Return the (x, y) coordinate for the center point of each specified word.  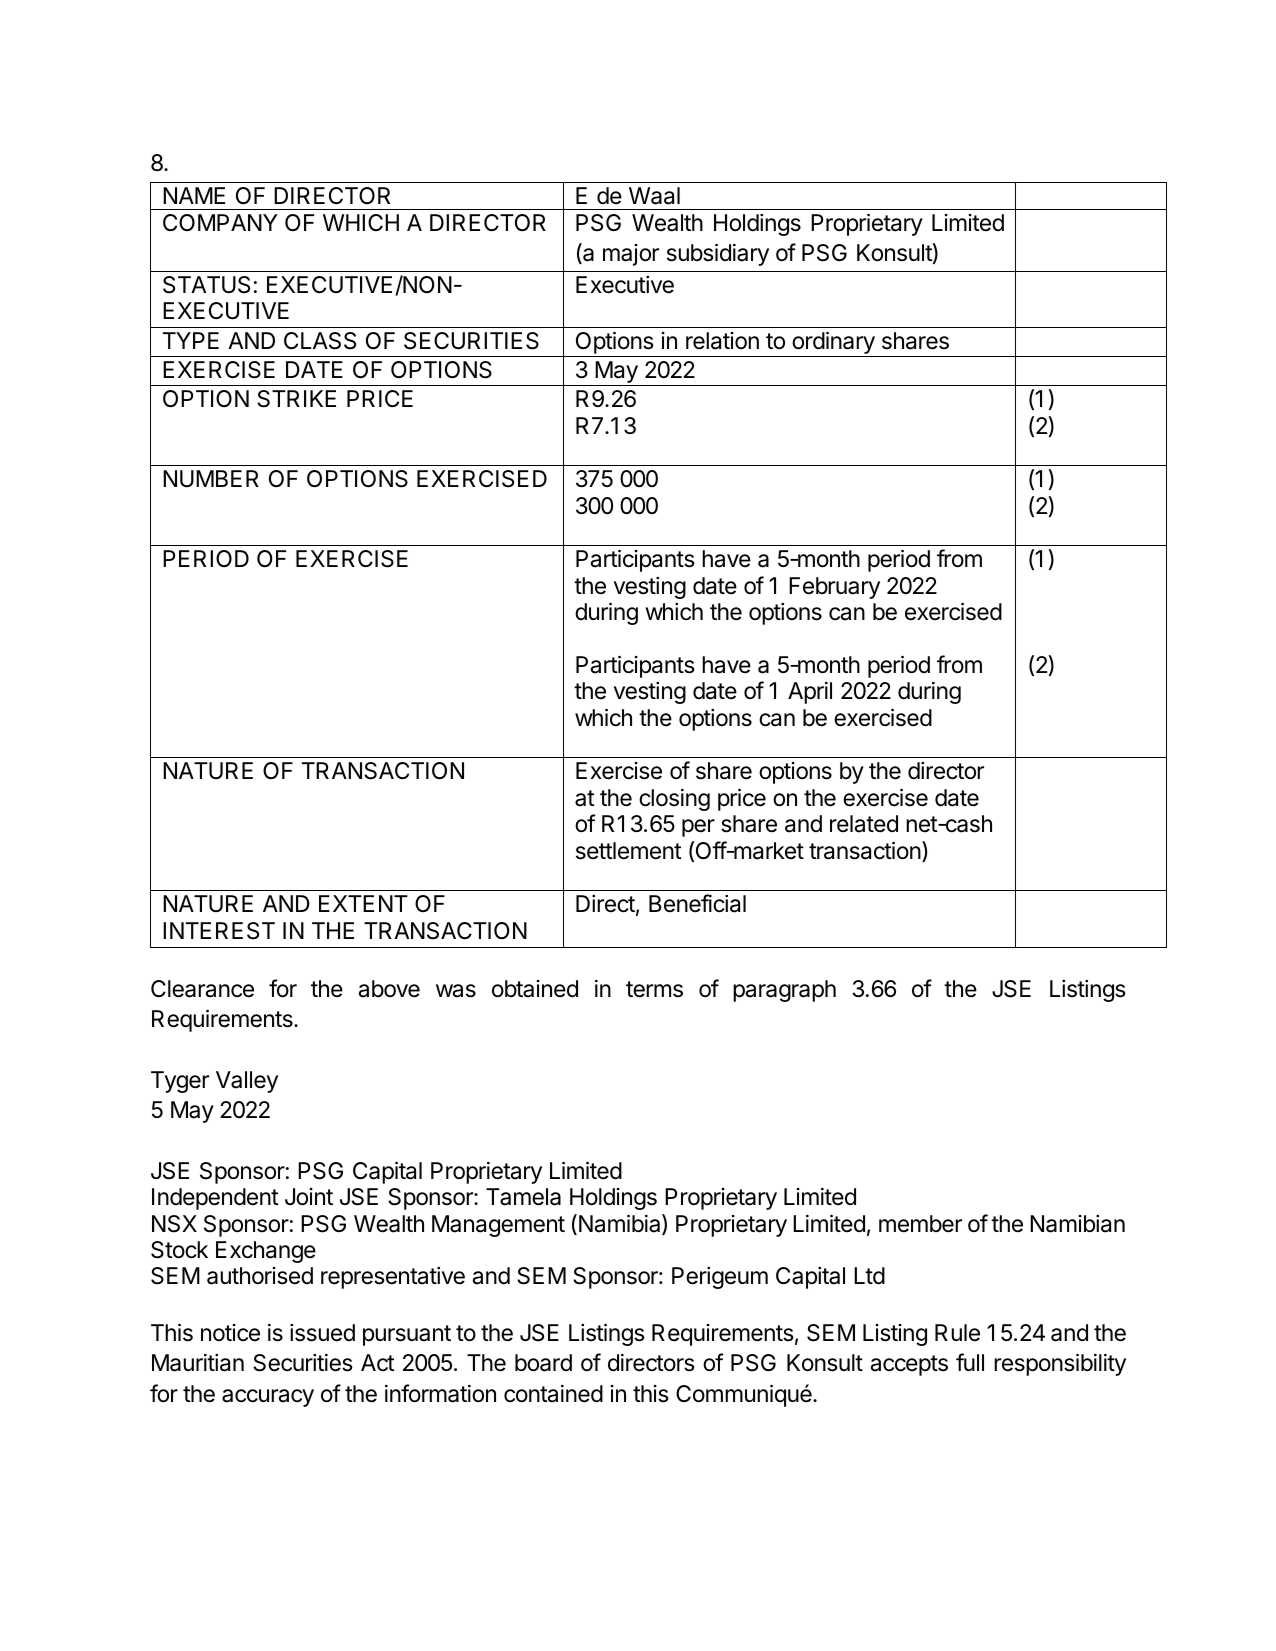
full (970, 1362)
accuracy (268, 1398)
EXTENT (363, 903)
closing (674, 800)
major (631, 255)
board (543, 1363)
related (864, 824)
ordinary (833, 344)
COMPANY (220, 222)
